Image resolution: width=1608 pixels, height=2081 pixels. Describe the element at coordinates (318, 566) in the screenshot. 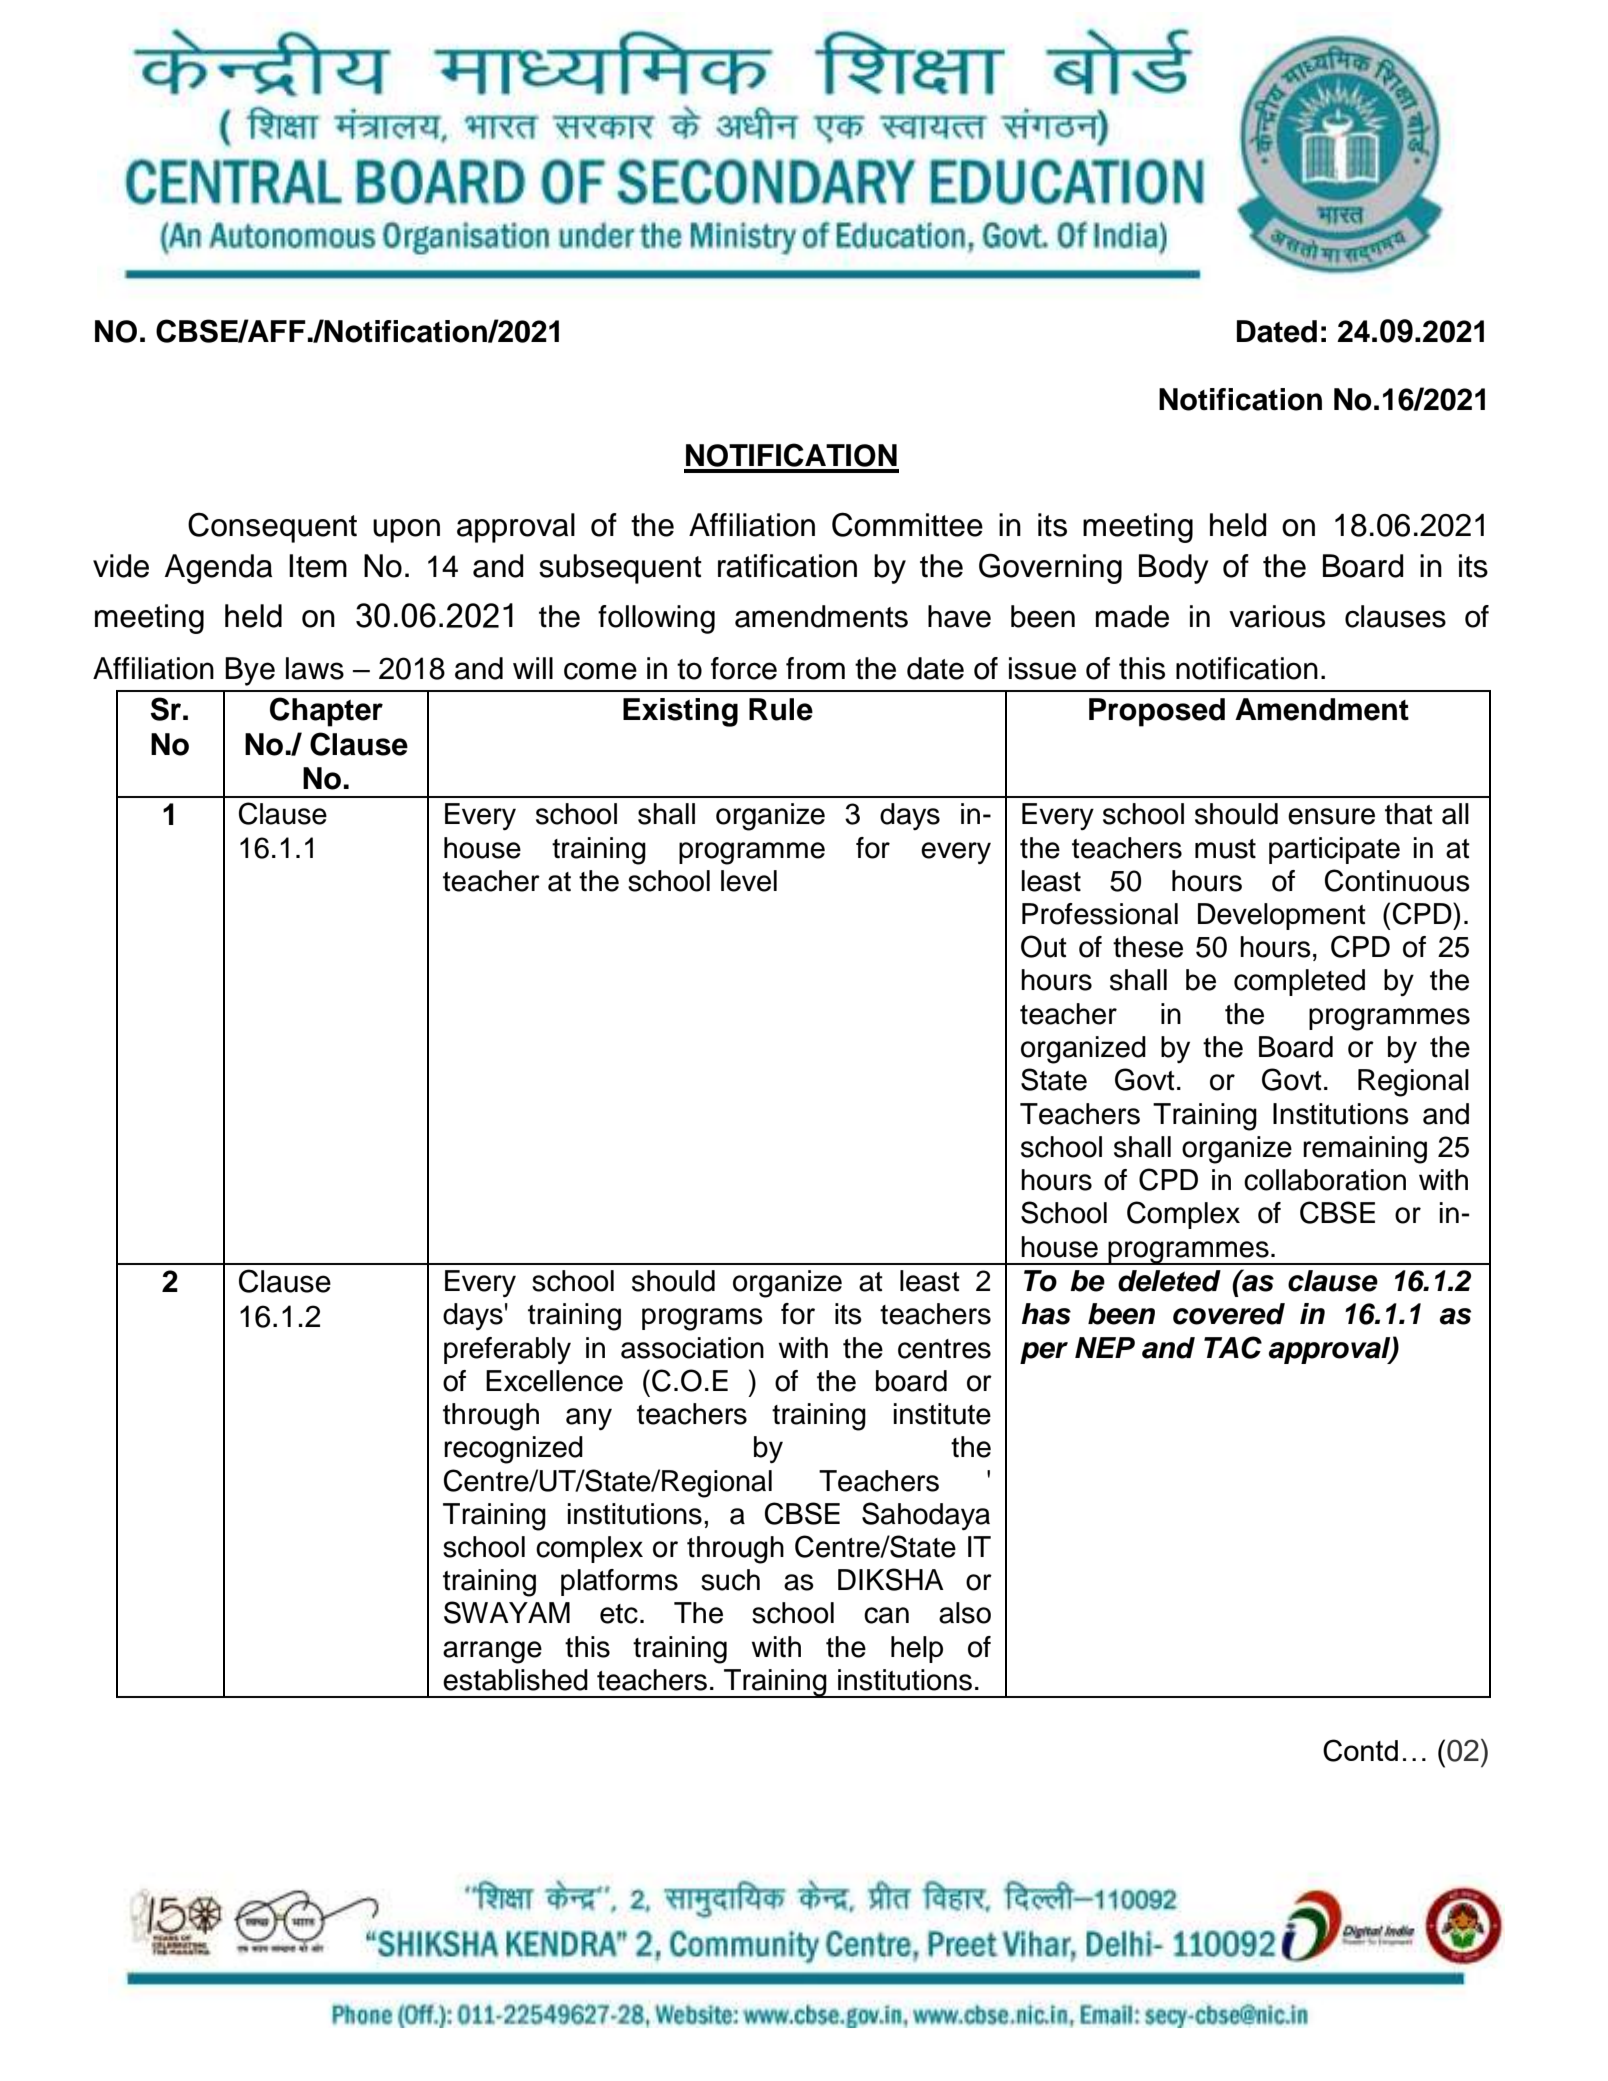

I see `Item` at that location.
